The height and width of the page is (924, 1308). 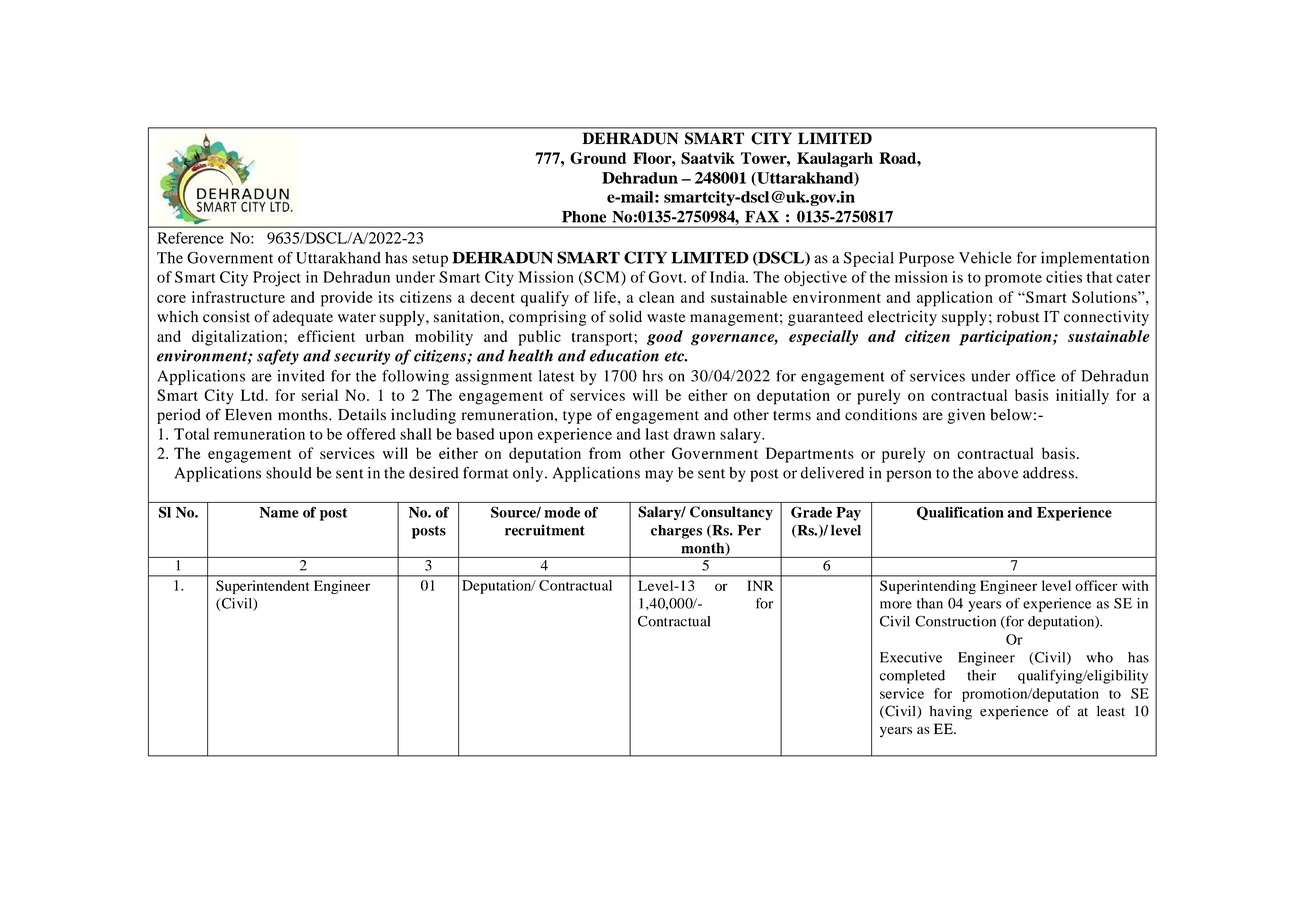 I want to click on given, so click(x=966, y=416).
